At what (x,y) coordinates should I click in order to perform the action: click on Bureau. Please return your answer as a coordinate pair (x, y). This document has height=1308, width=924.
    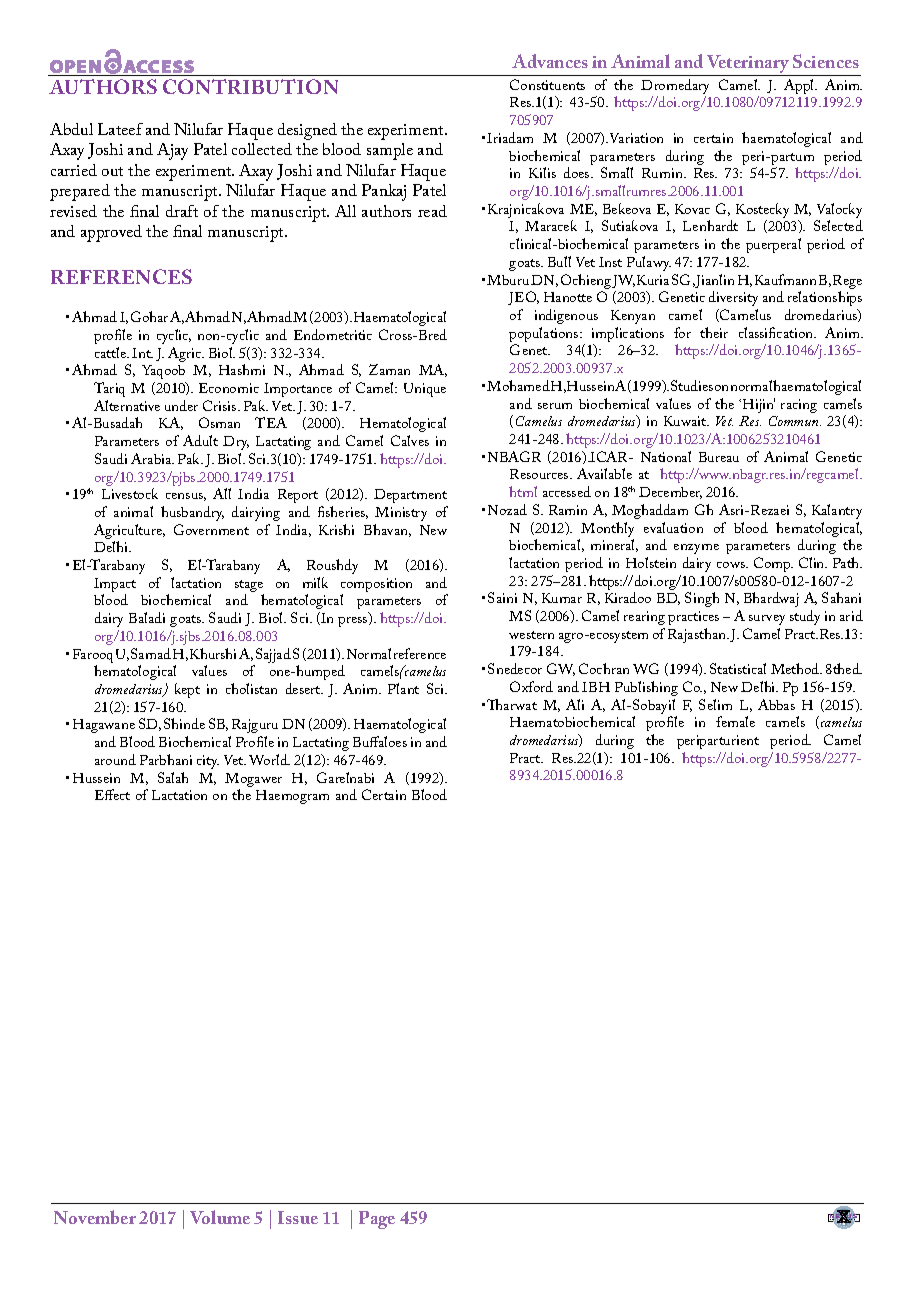
    Looking at the image, I should click on (719, 457).
